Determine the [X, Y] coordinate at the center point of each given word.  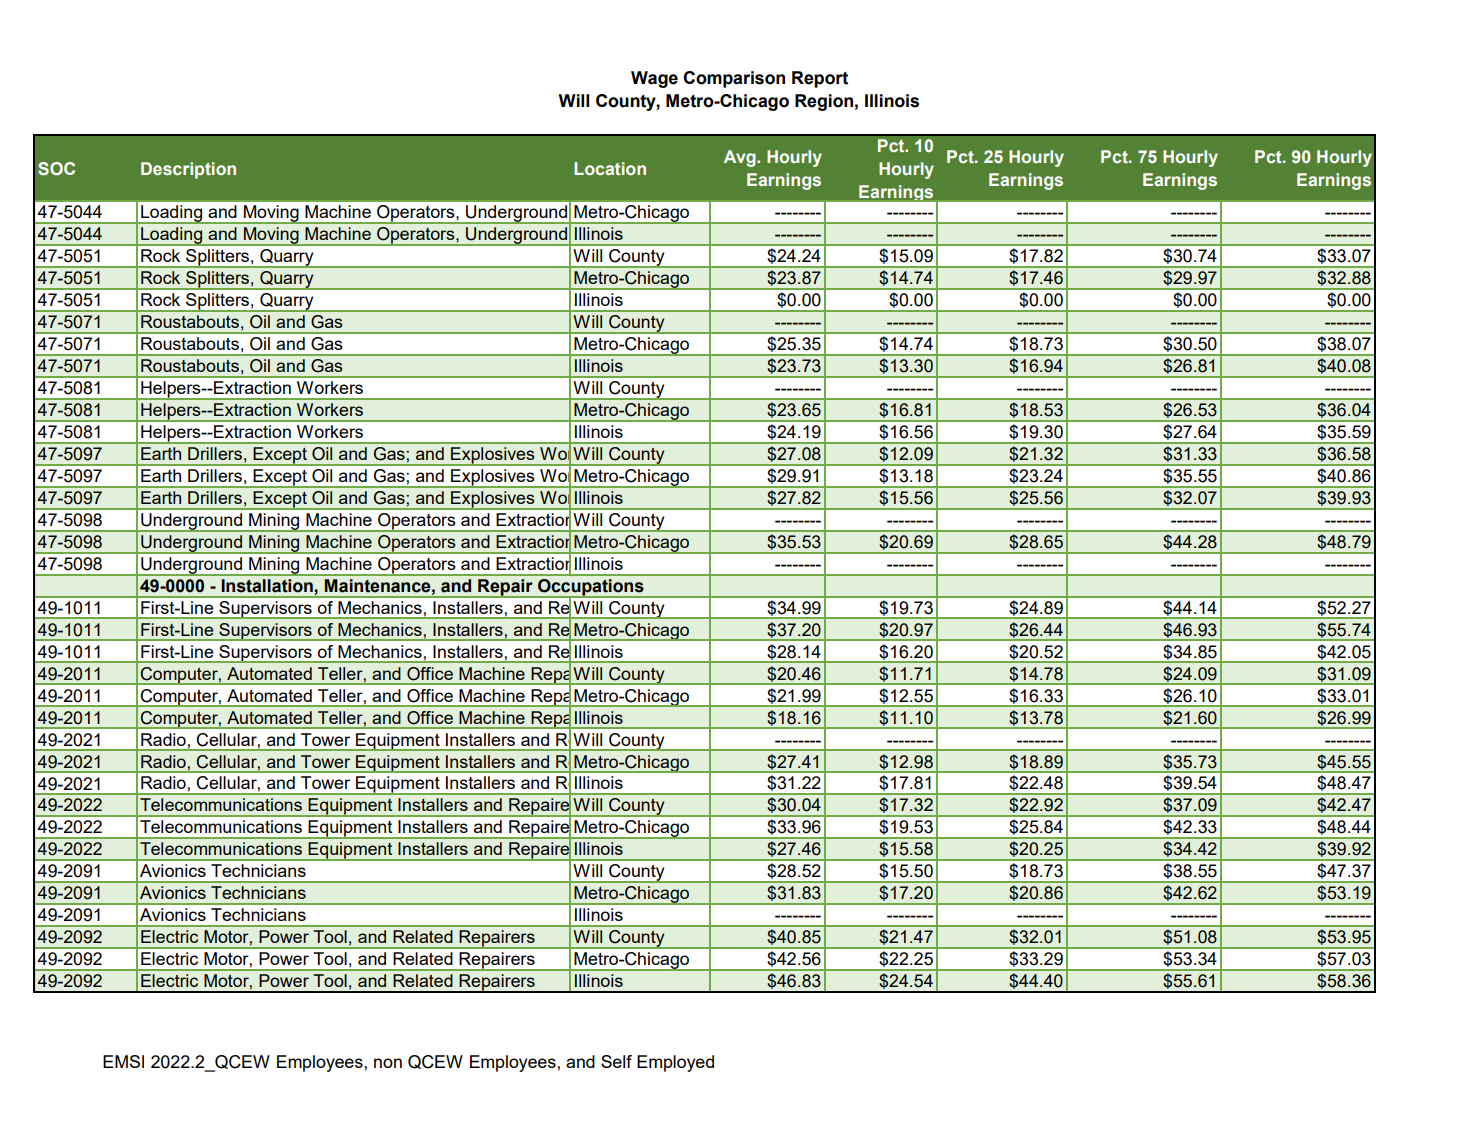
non [388, 1063]
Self [616, 1061]
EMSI [123, 1061]
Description [188, 170]
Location [610, 168]
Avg [741, 158]
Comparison [734, 79]
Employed [675, 1063]
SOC [56, 168]
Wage [654, 79]
